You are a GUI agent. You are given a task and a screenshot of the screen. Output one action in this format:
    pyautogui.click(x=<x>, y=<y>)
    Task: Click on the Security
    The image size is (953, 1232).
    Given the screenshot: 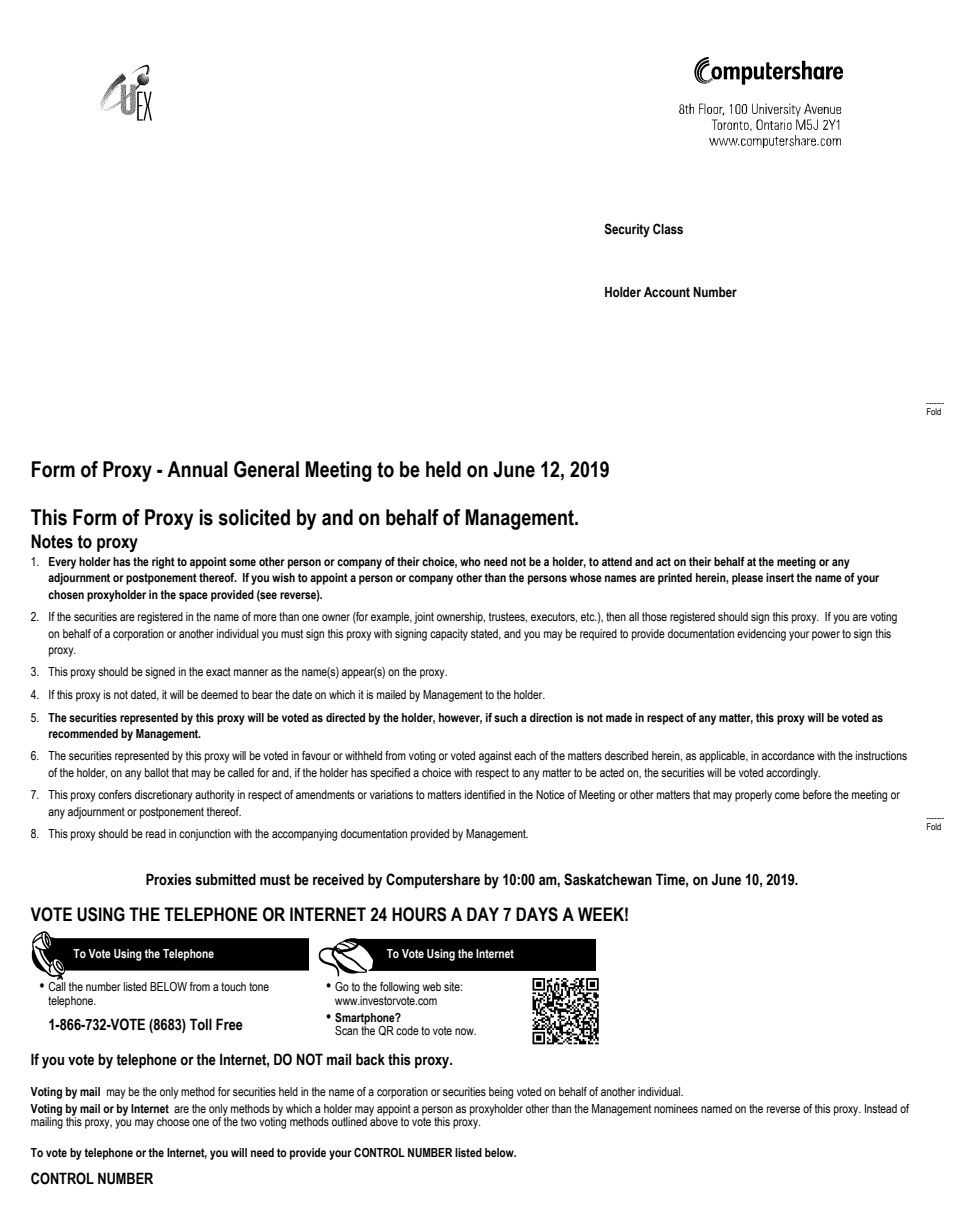 What is the action you would take?
    pyautogui.click(x=627, y=230)
